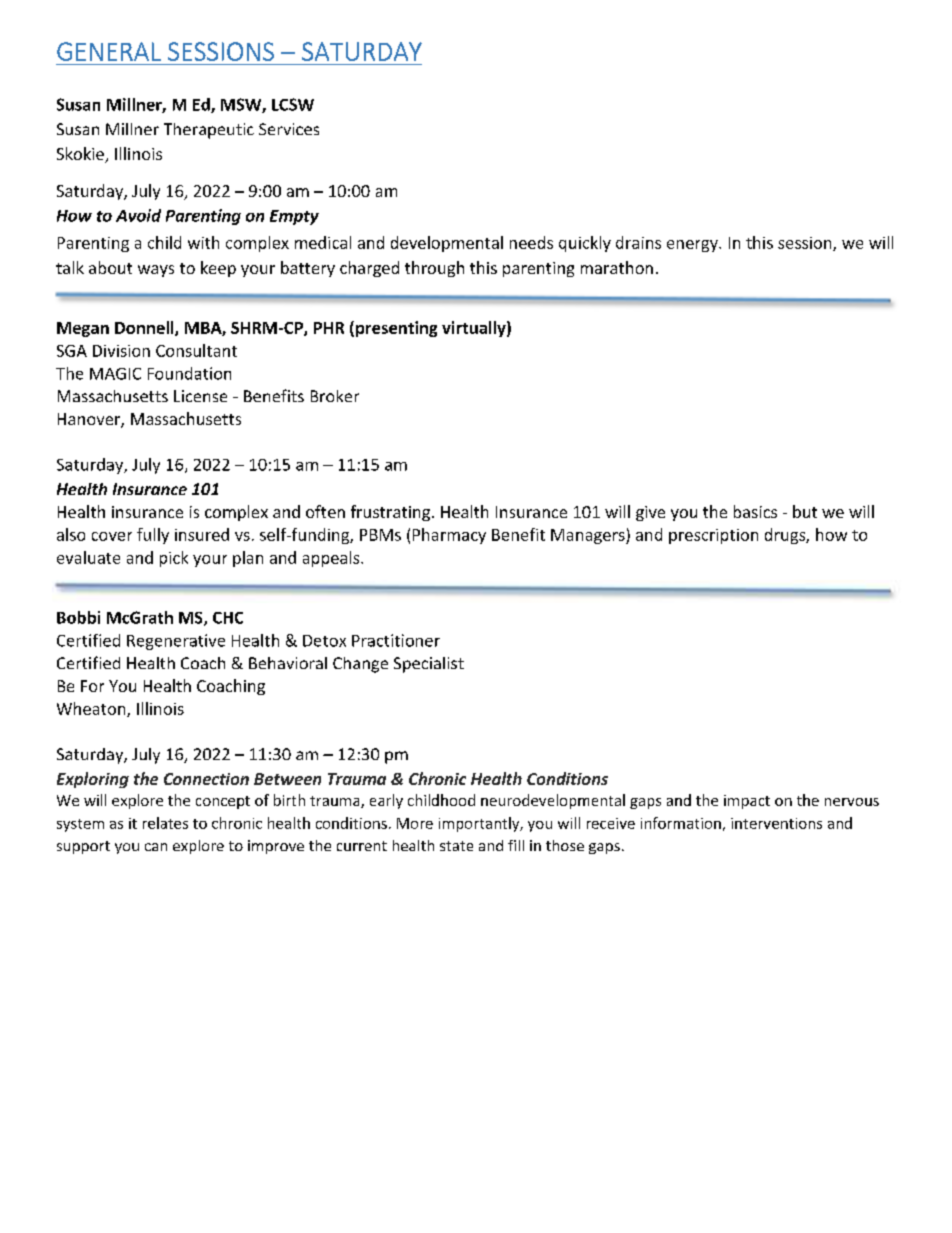 This screenshot has height=1233, width=952. I want to click on basics, so click(755, 511).
